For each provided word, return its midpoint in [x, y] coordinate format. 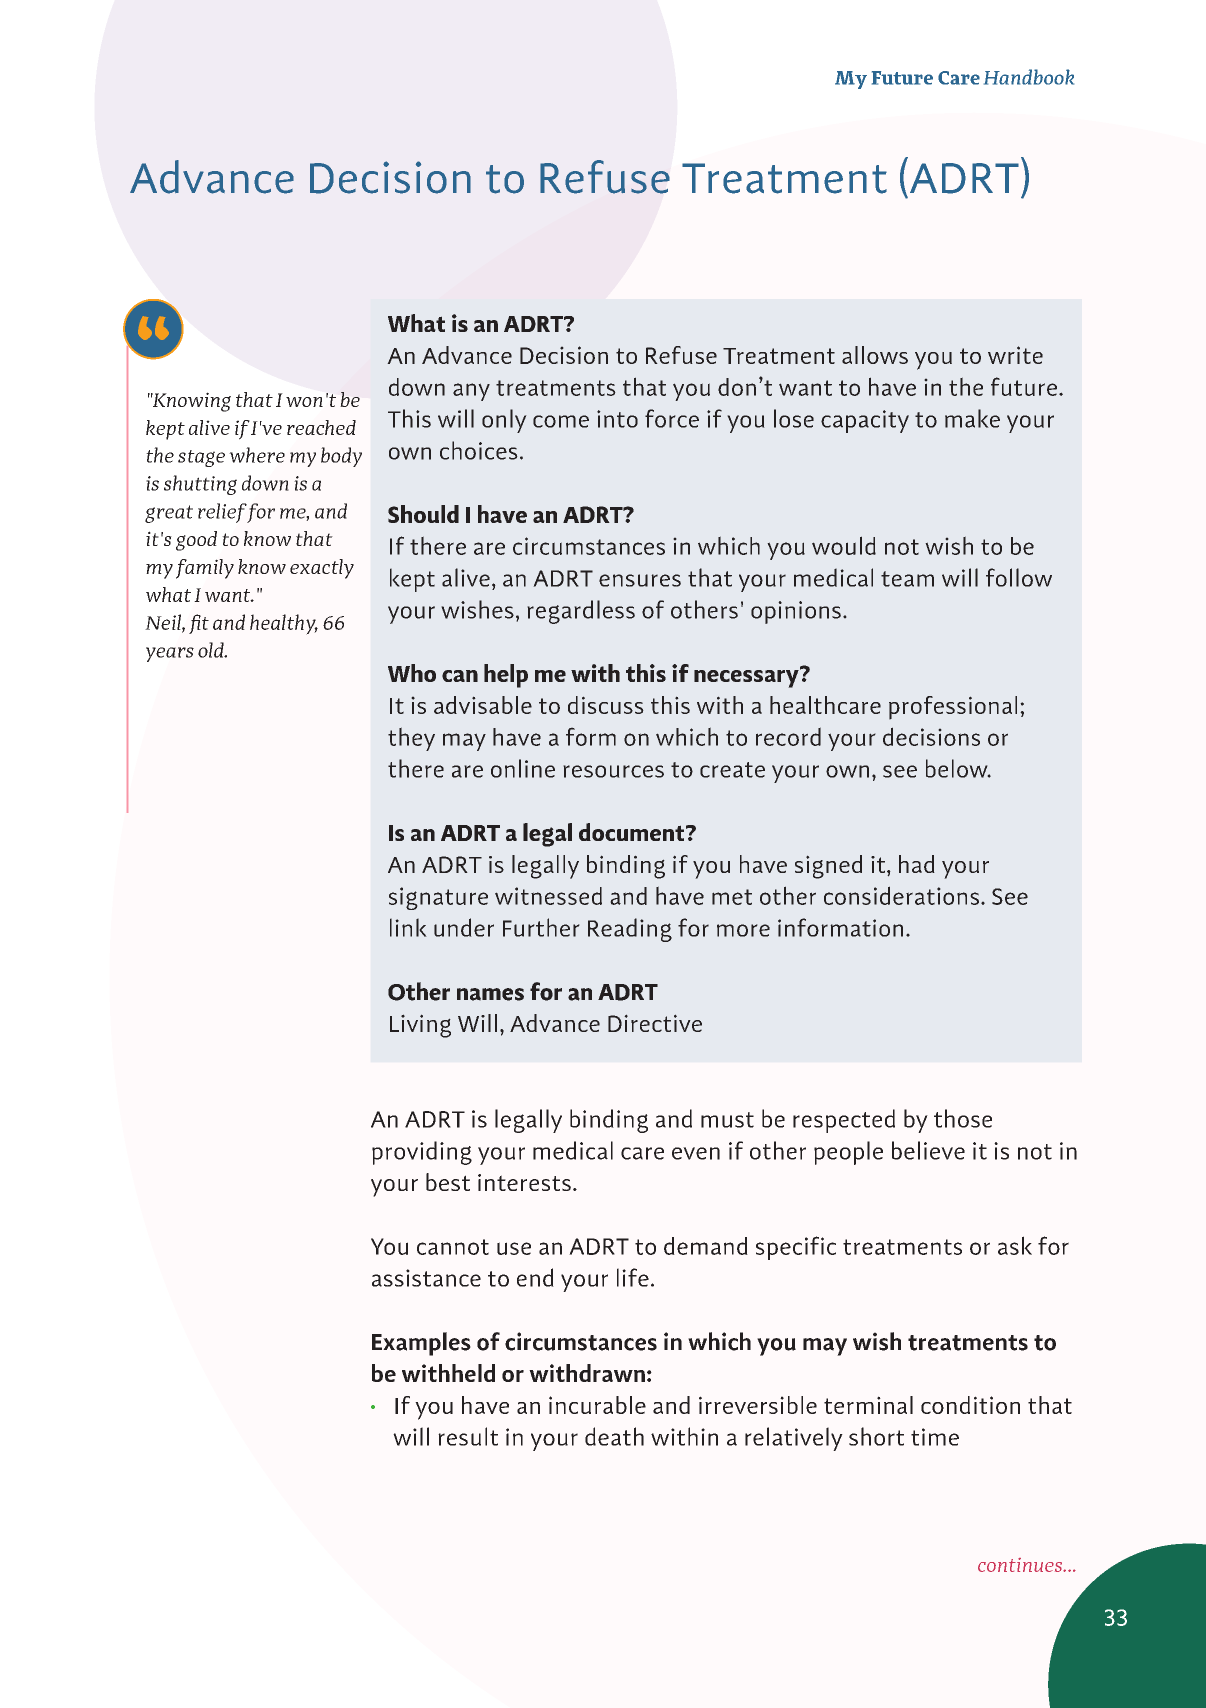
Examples [421, 1344]
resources [613, 771]
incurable [597, 1405]
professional [953, 708]
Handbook [1029, 77]
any [471, 392]
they [411, 739]
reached [321, 427]
